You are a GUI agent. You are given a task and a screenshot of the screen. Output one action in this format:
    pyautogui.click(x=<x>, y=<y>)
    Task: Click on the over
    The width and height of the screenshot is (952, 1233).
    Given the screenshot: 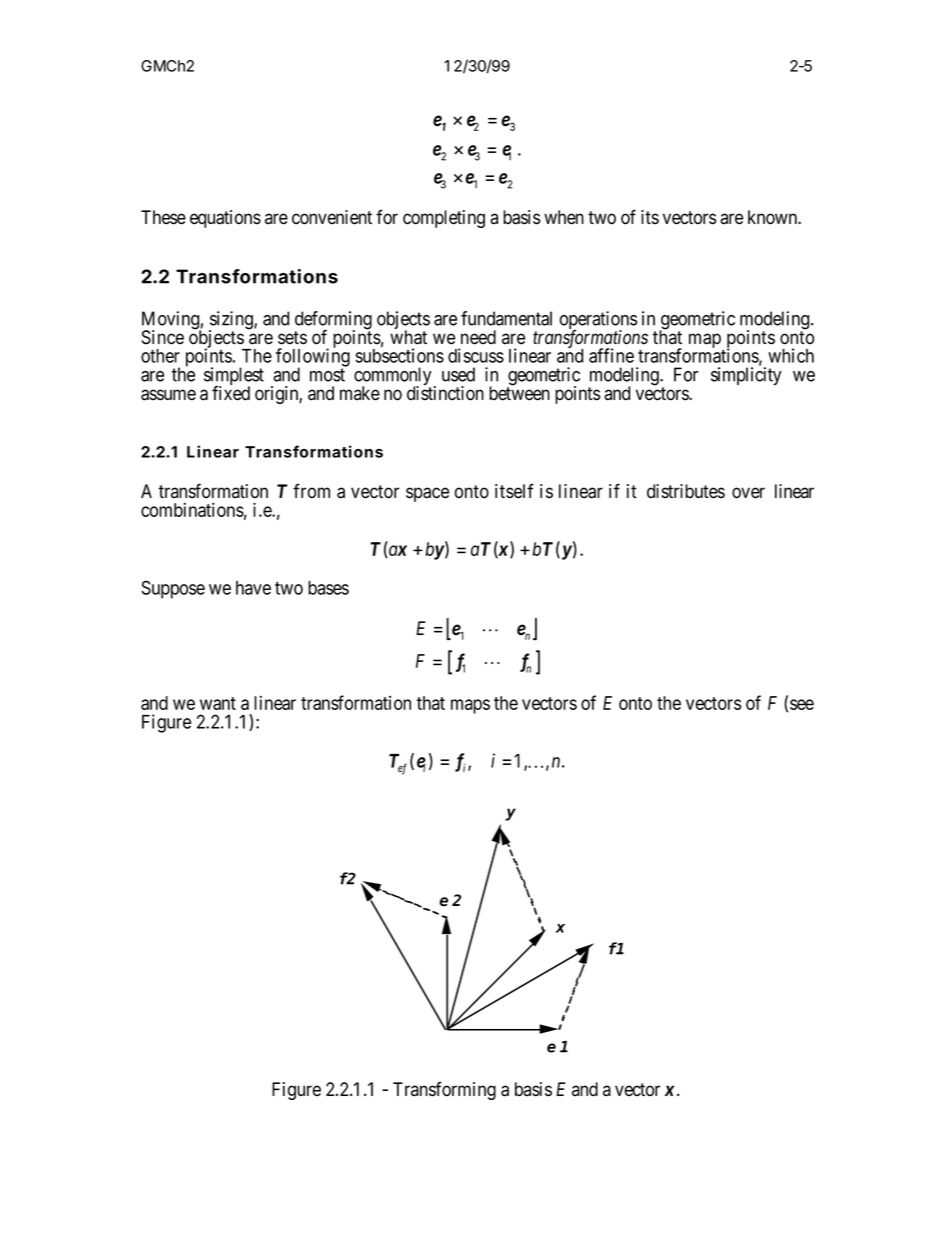 What is the action you would take?
    pyautogui.click(x=748, y=493)
